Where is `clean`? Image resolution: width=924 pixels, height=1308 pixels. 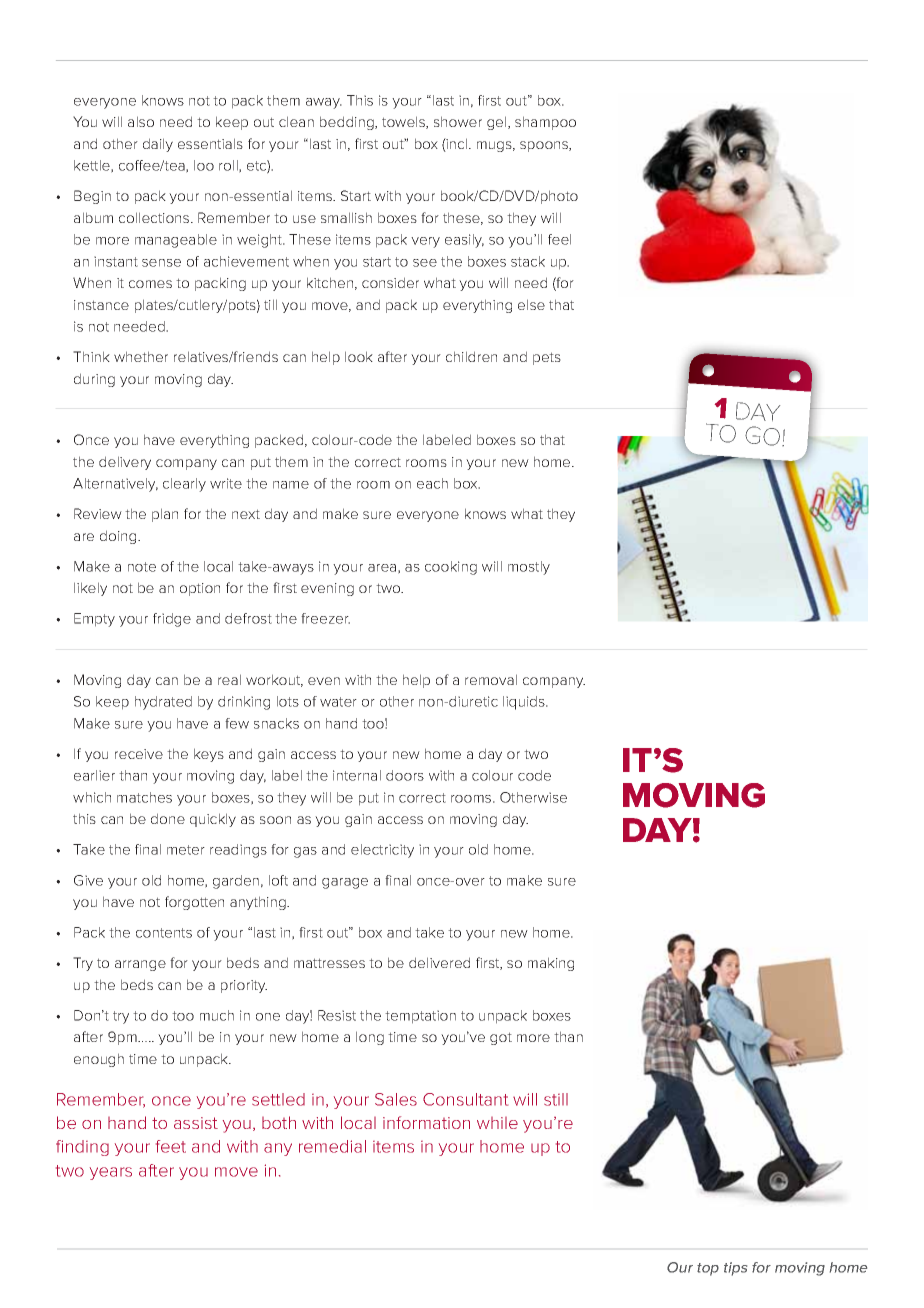 clean is located at coordinates (296, 121).
